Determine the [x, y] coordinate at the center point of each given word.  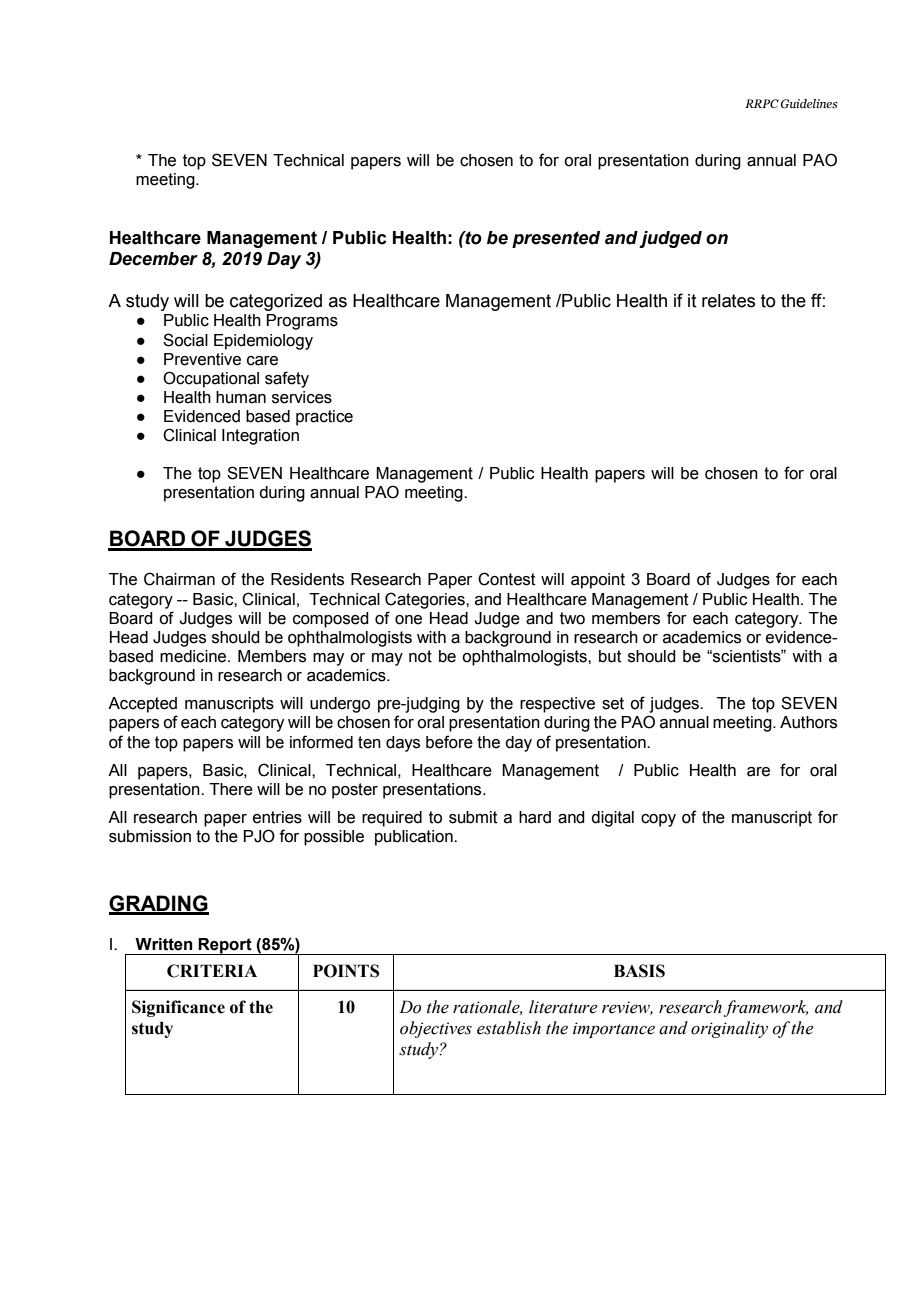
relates [728, 301]
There [231, 789]
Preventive [202, 359]
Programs [302, 322]
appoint [598, 581]
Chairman [179, 579]
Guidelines [809, 104]
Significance [178, 1008]
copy [658, 820]
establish [509, 1028]
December [153, 259]
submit [473, 817]
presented [556, 239]
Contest [507, 579]
